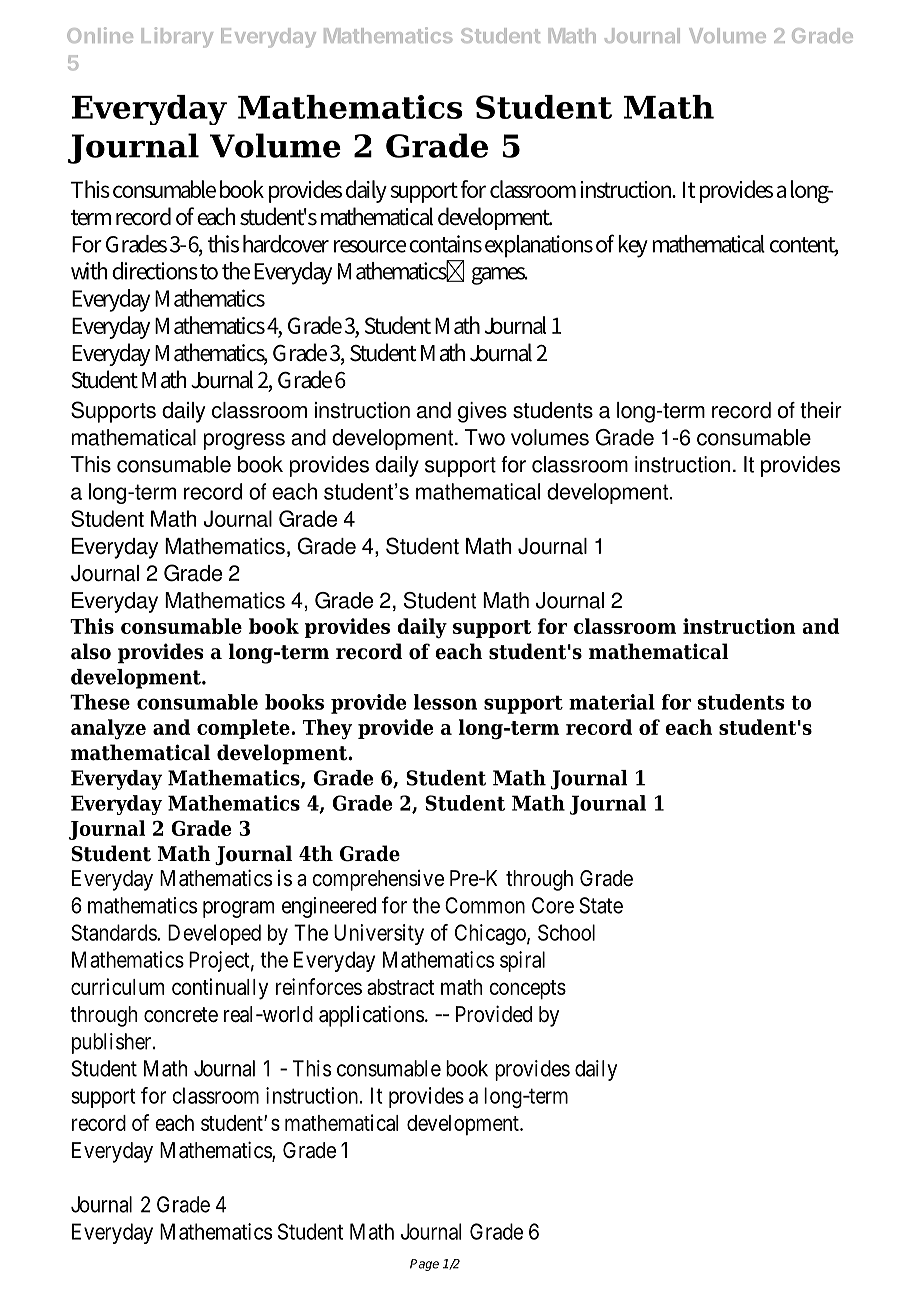 This screenshot has width=924, height=1308. I want to click on Page, so click(424, 1265).
